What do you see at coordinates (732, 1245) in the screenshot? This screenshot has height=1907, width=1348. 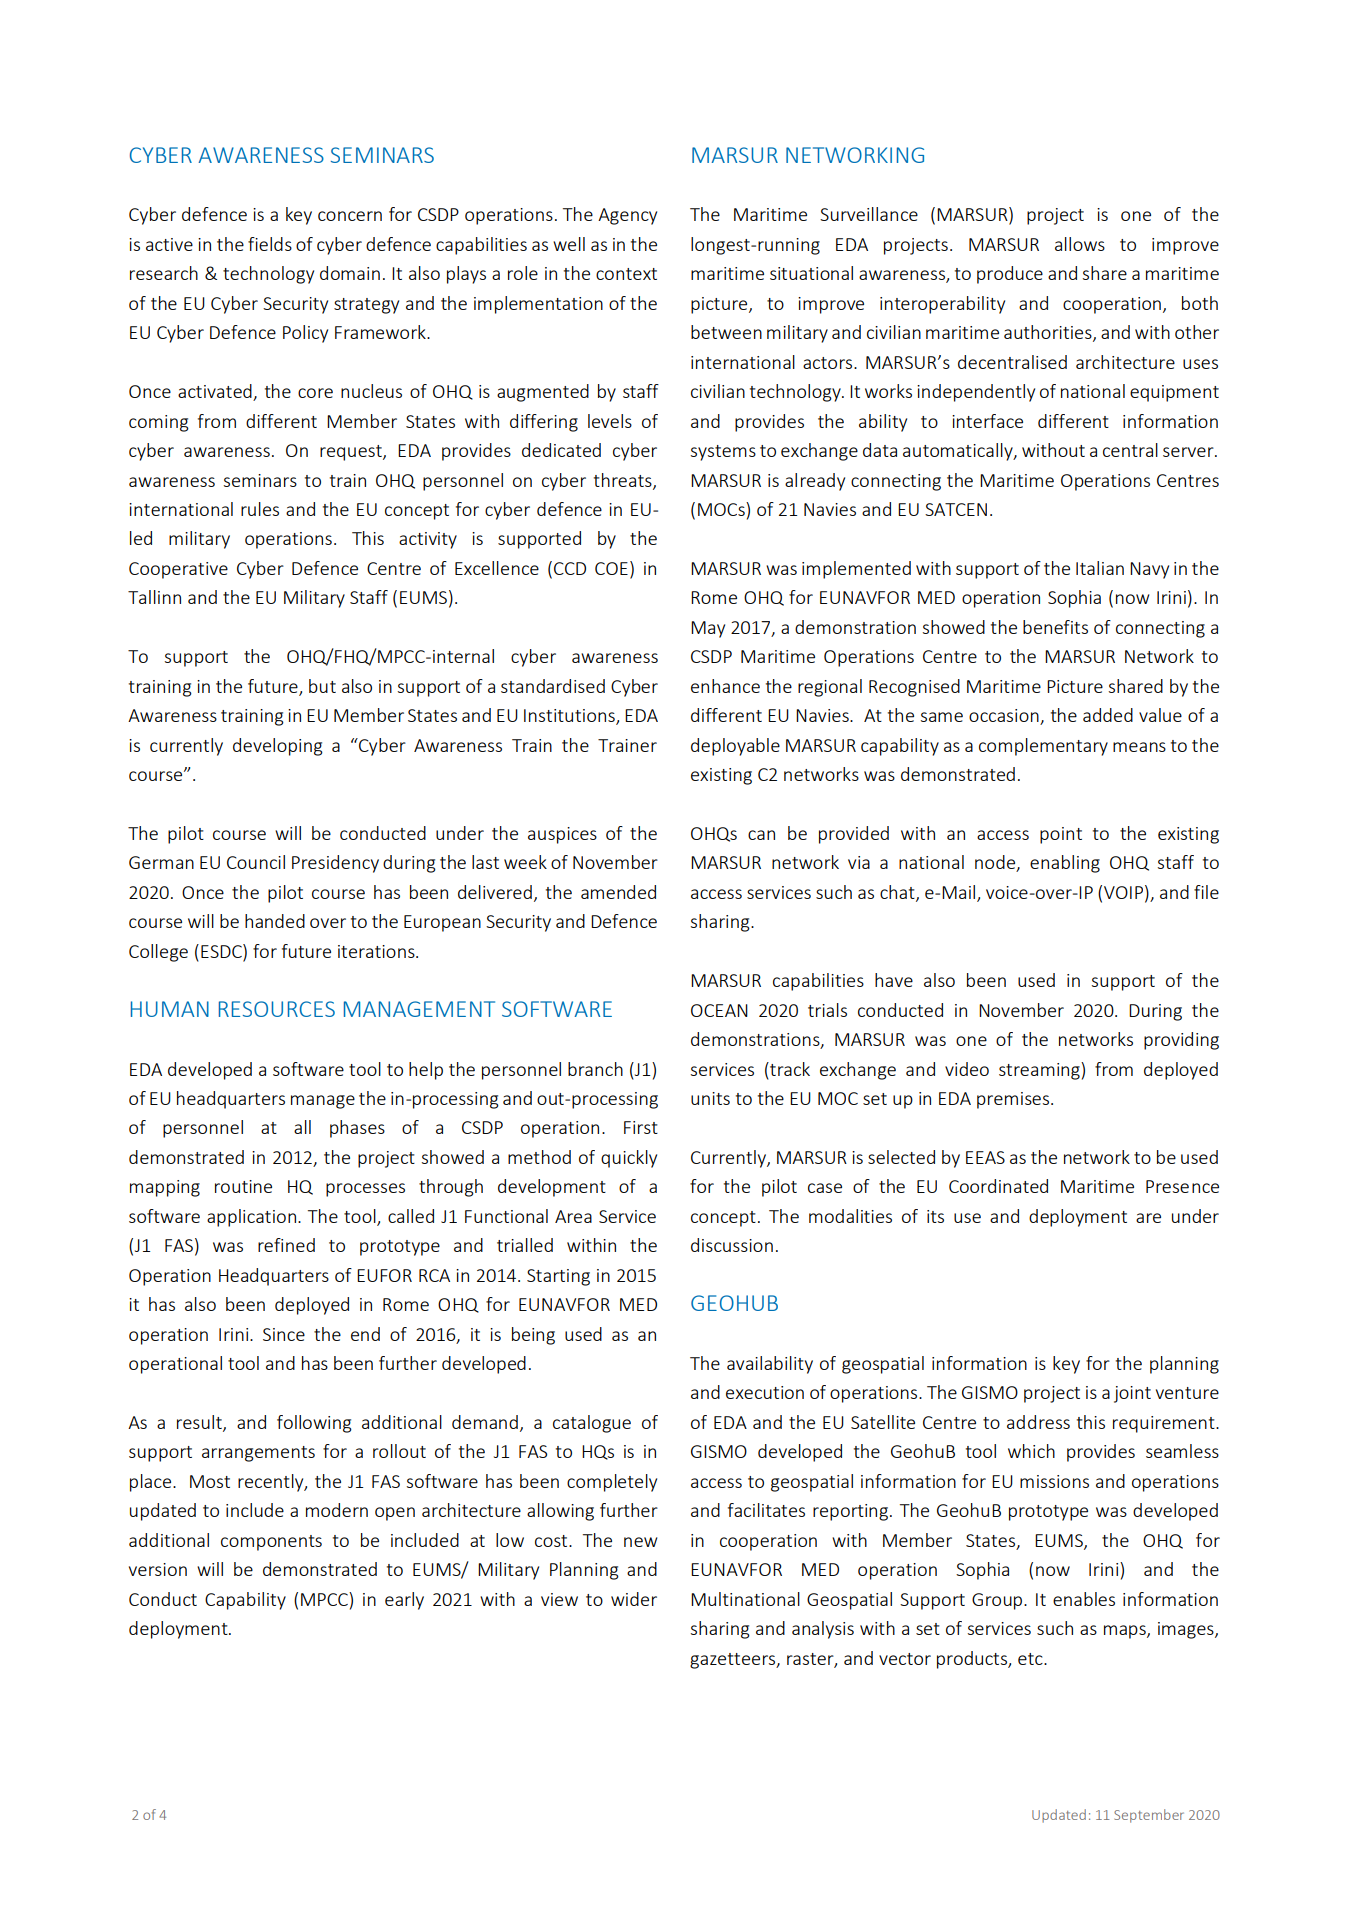 I see `discussion` at bounding box center [732, 1245].
